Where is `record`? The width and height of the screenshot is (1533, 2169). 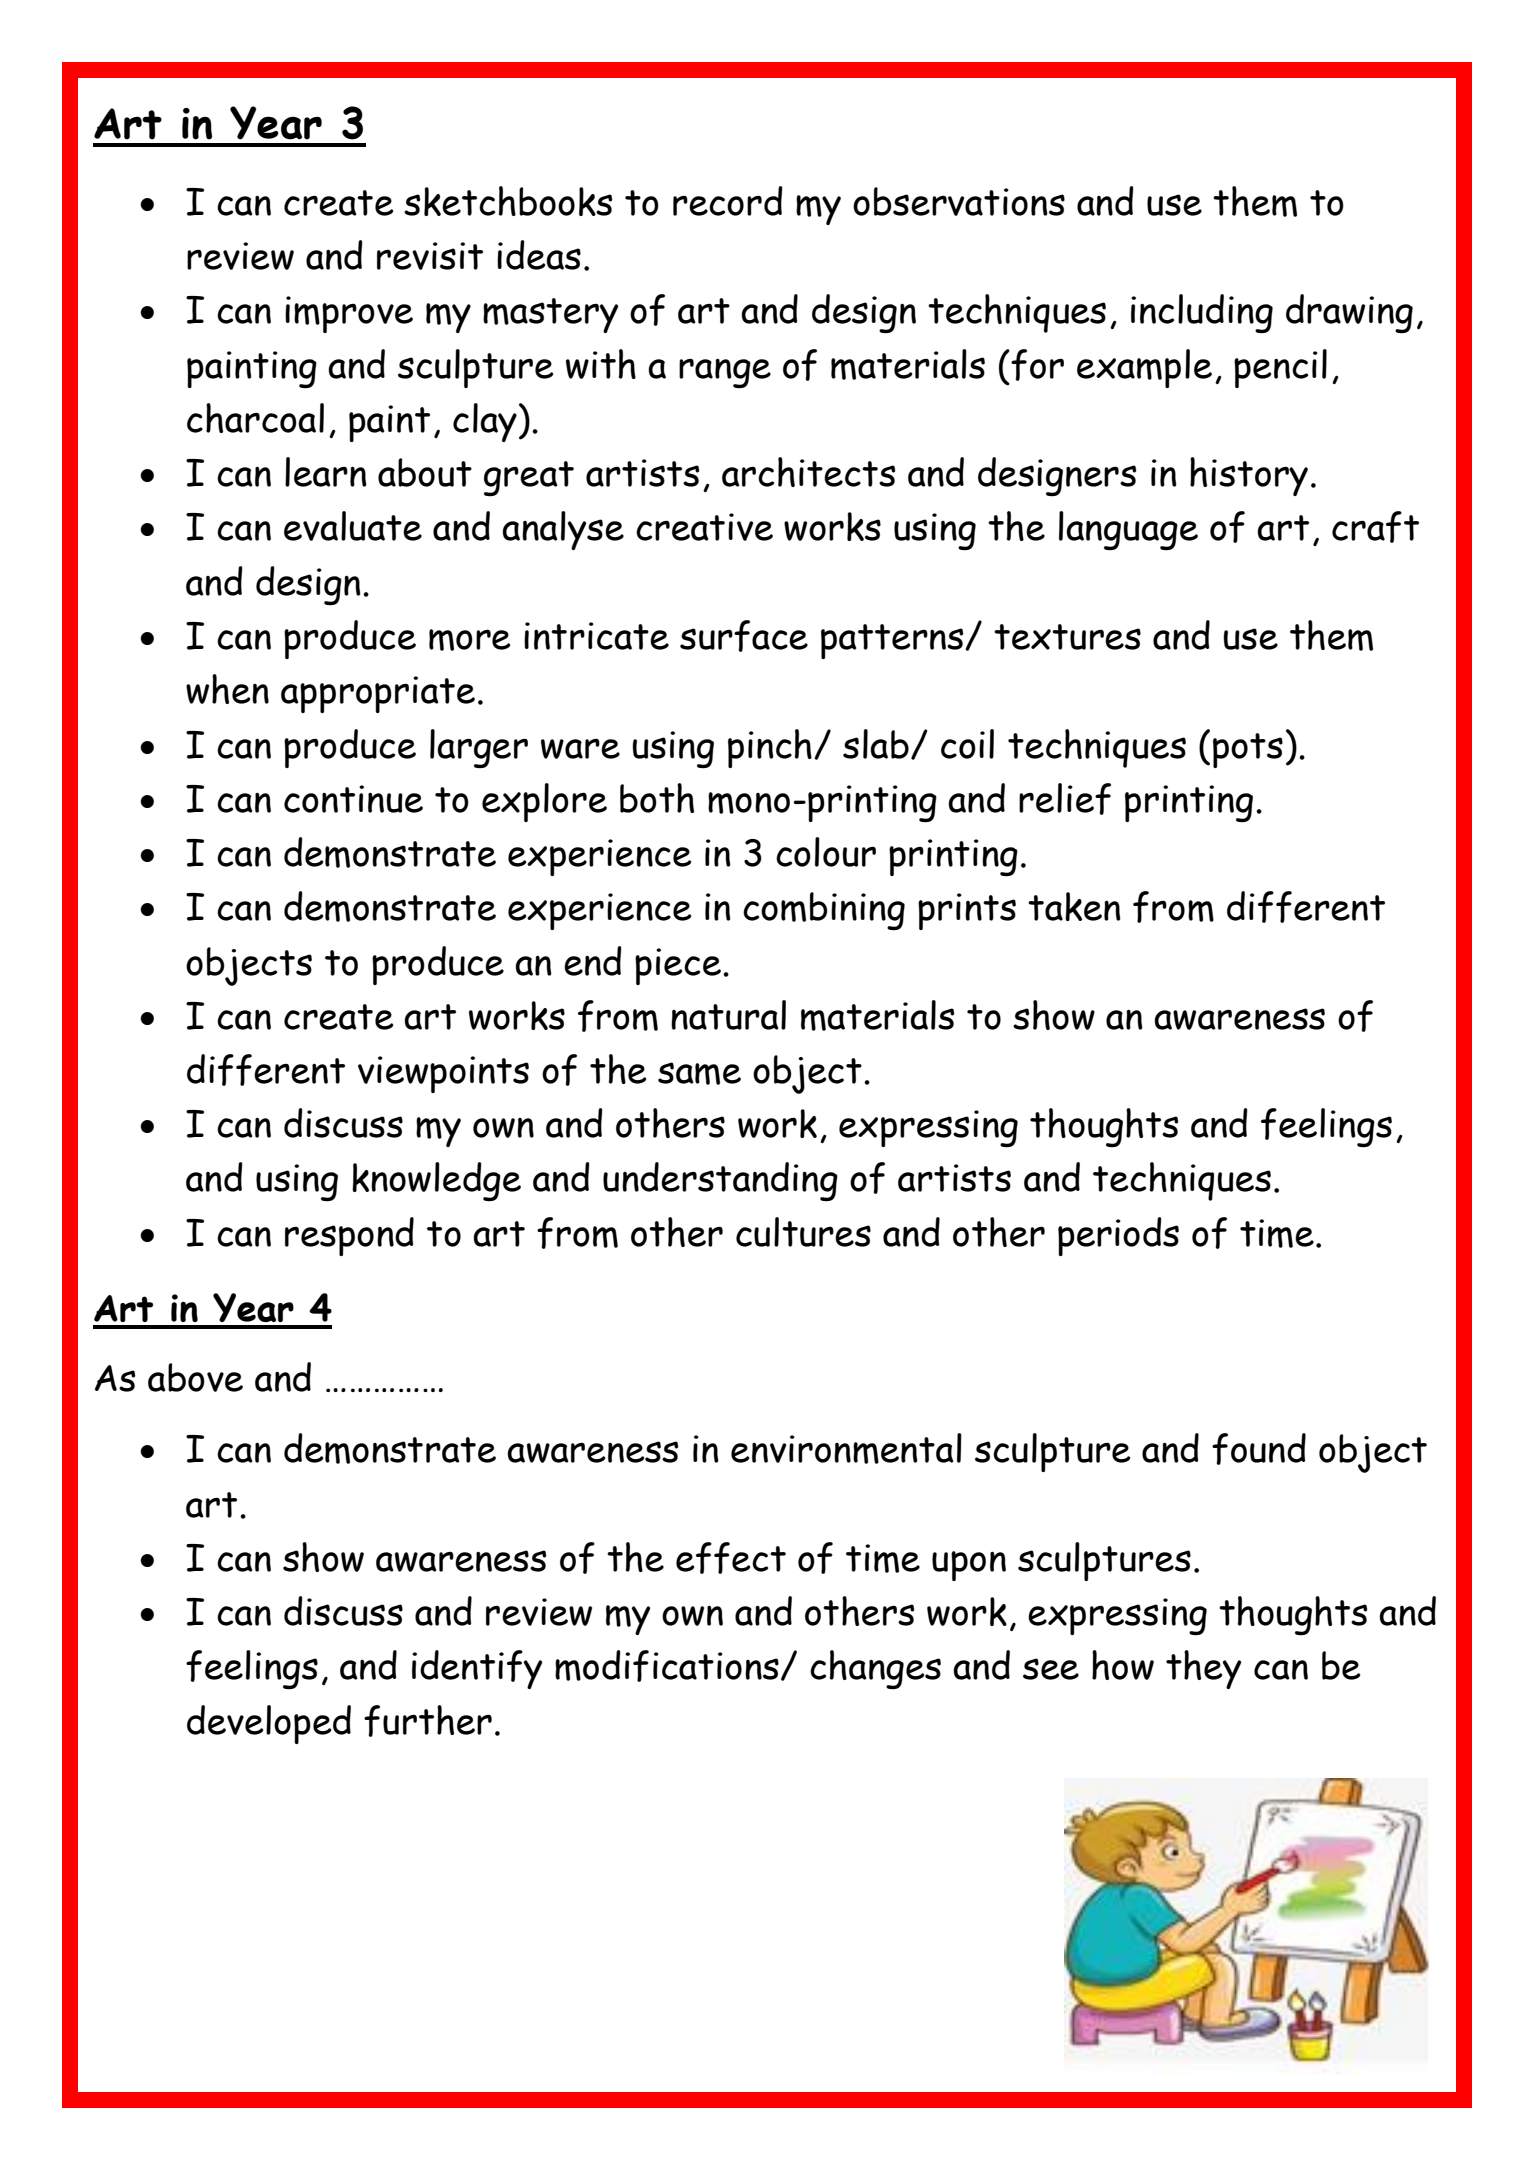 record is located at coordinates (728, 201).
